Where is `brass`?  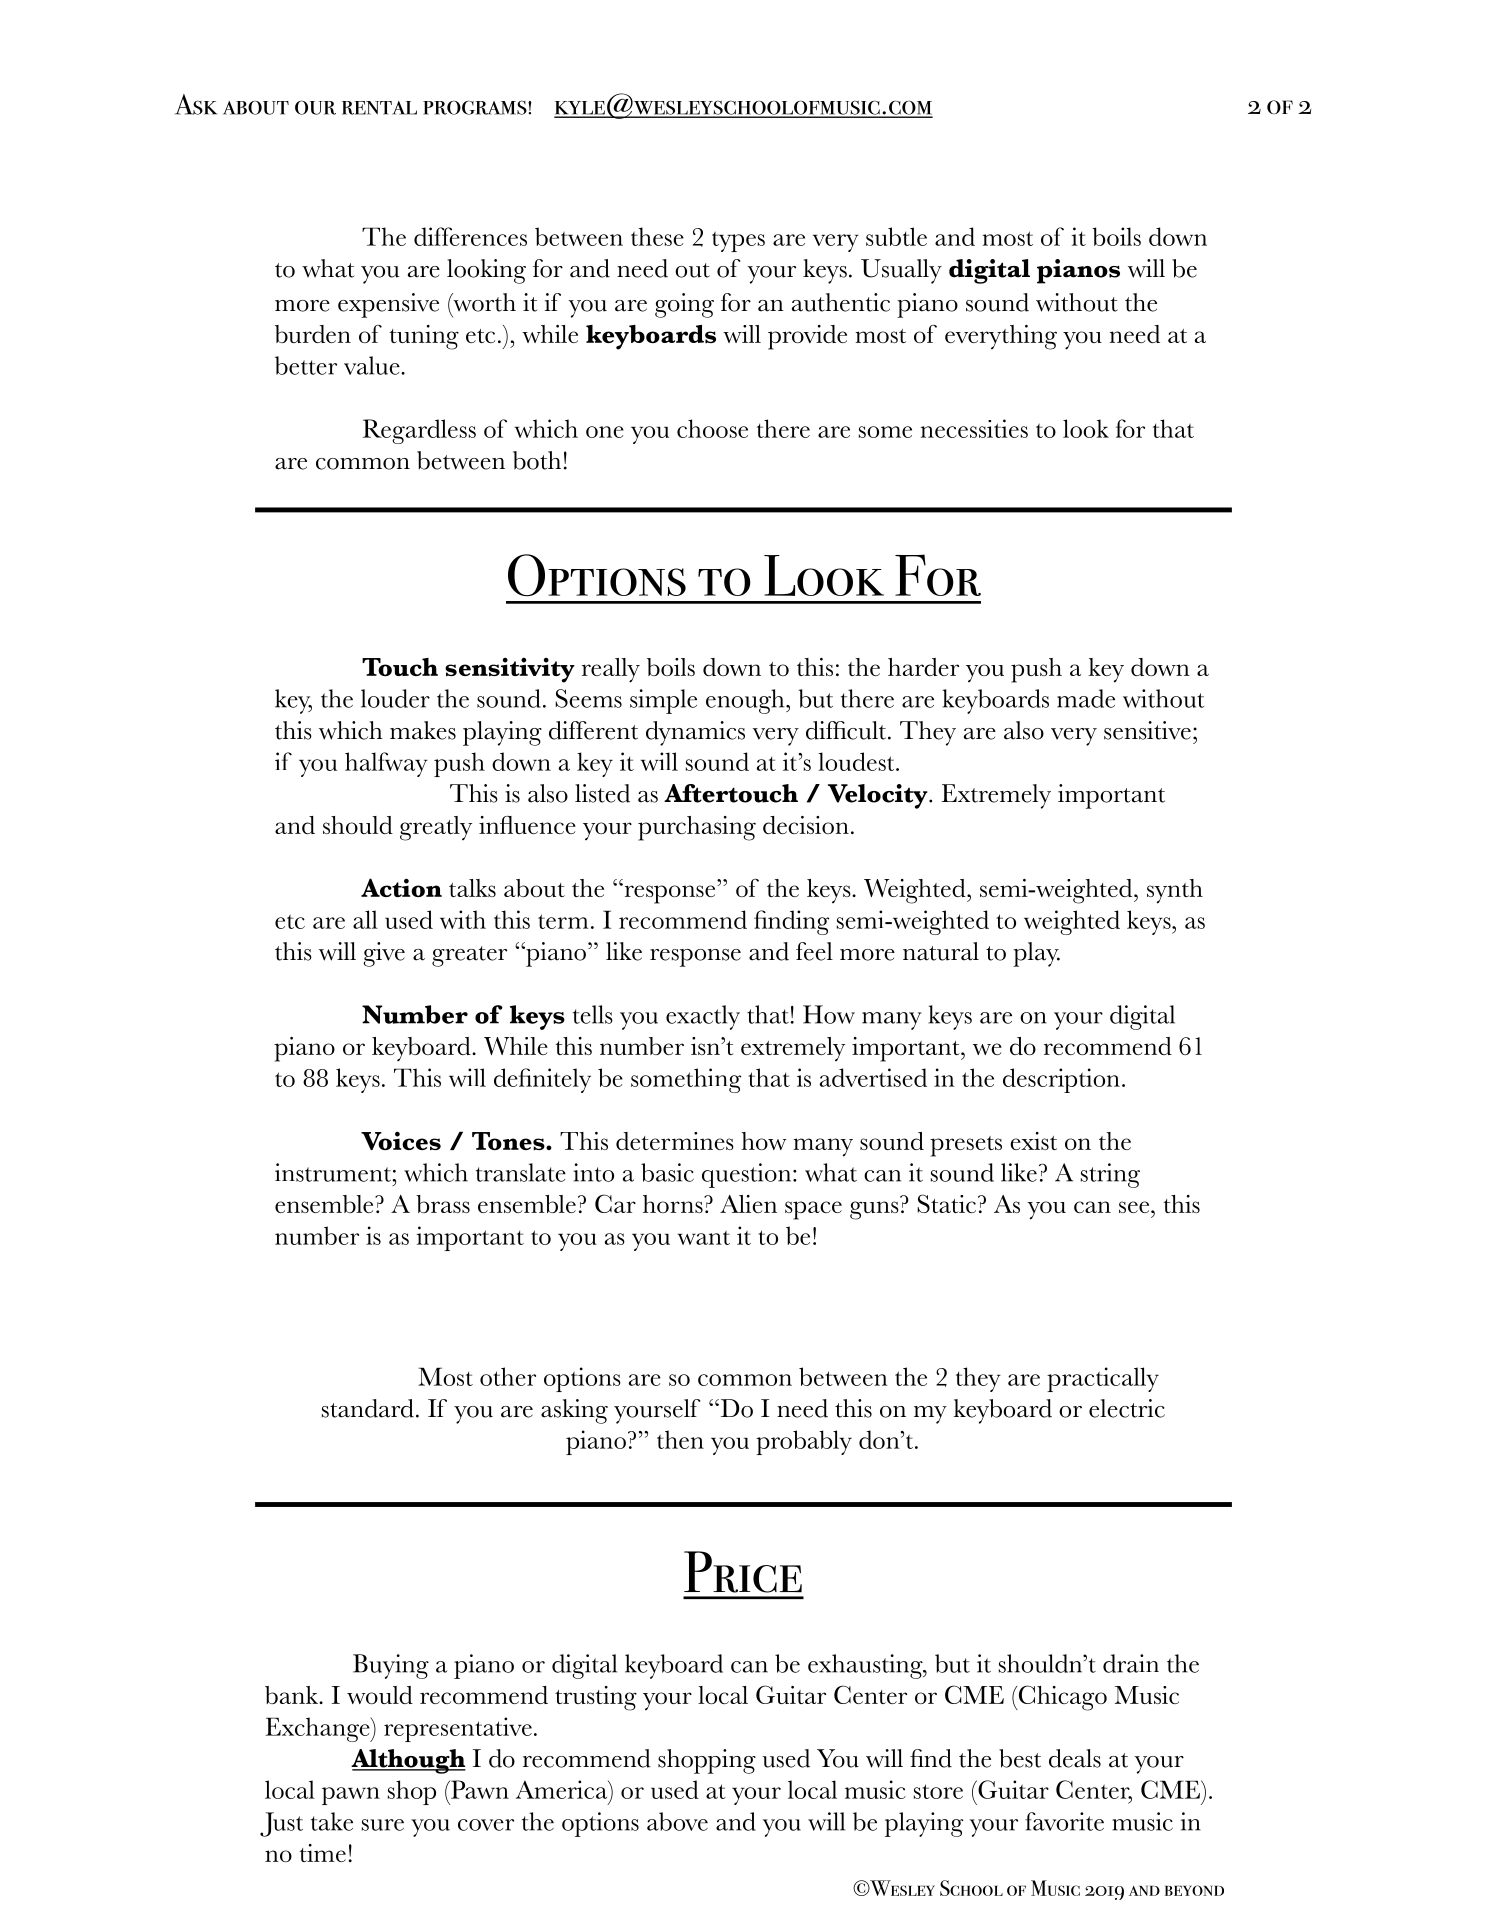 brass is located at coordinates (443, 1204).
